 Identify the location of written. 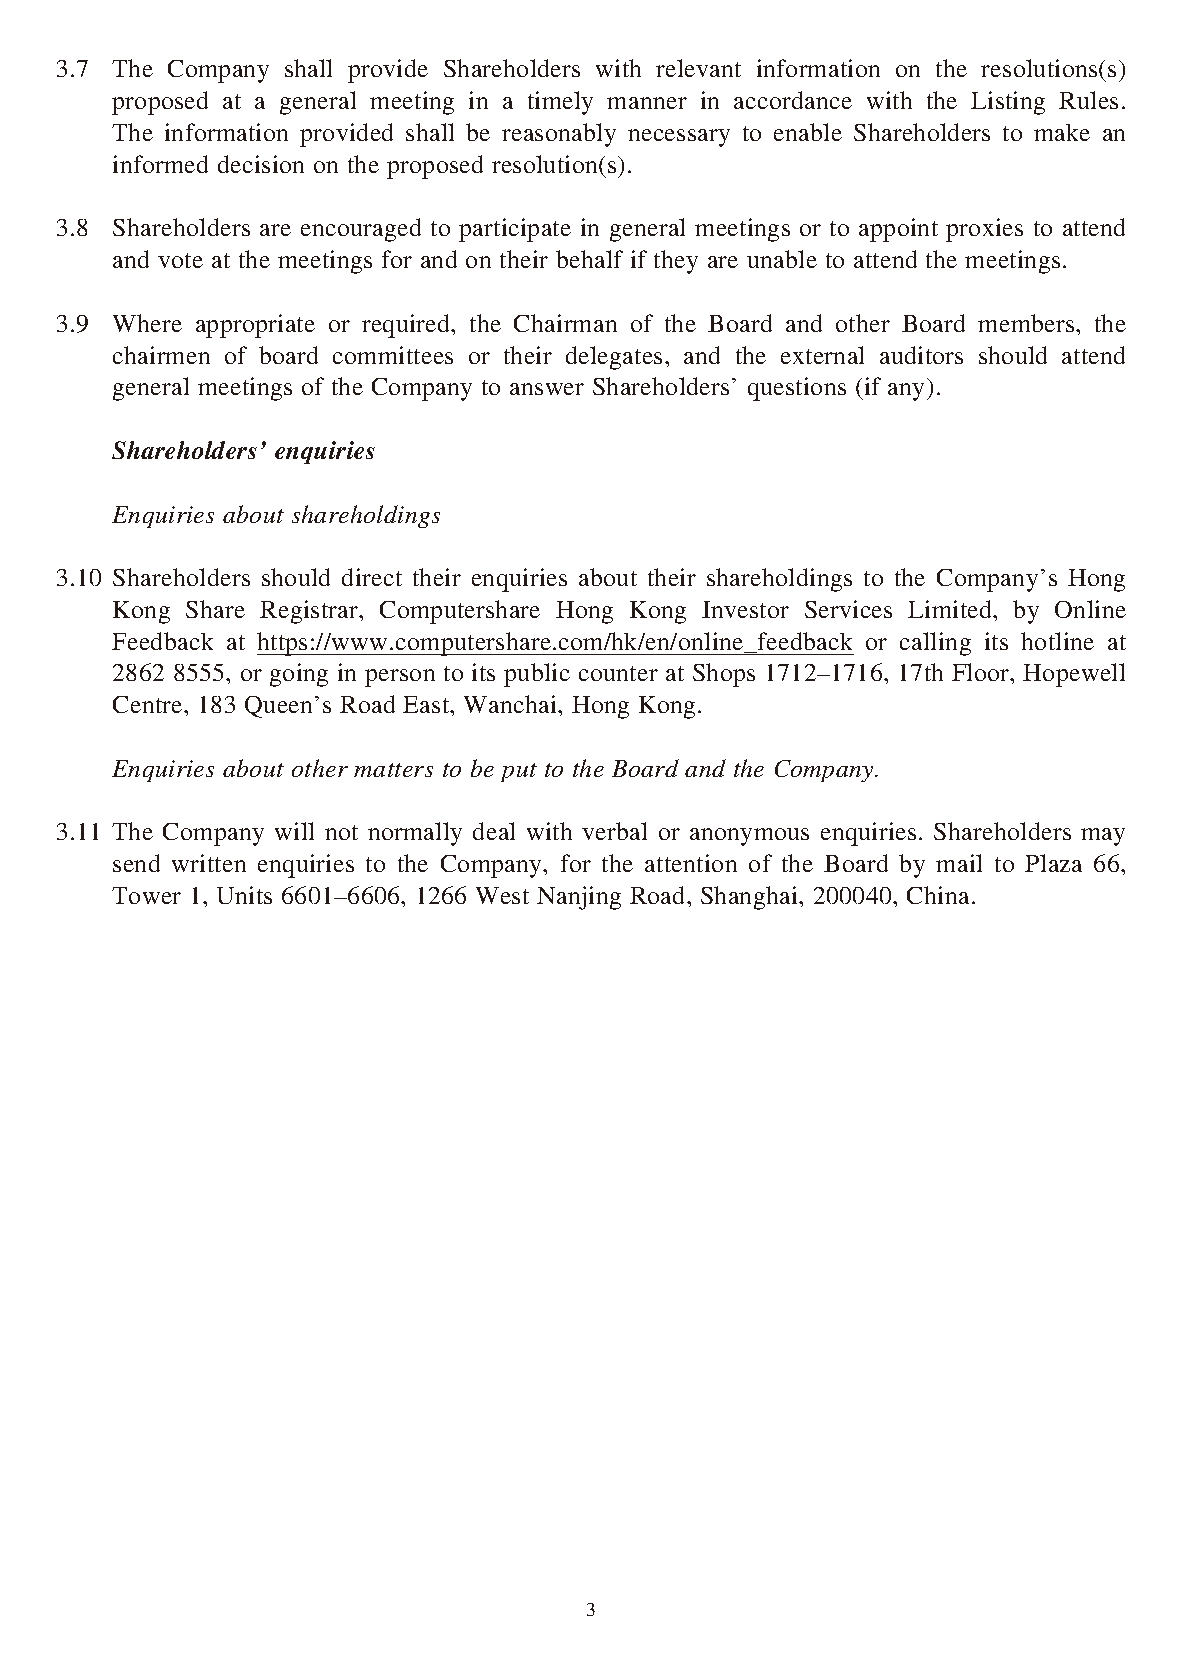
(209, 863).
